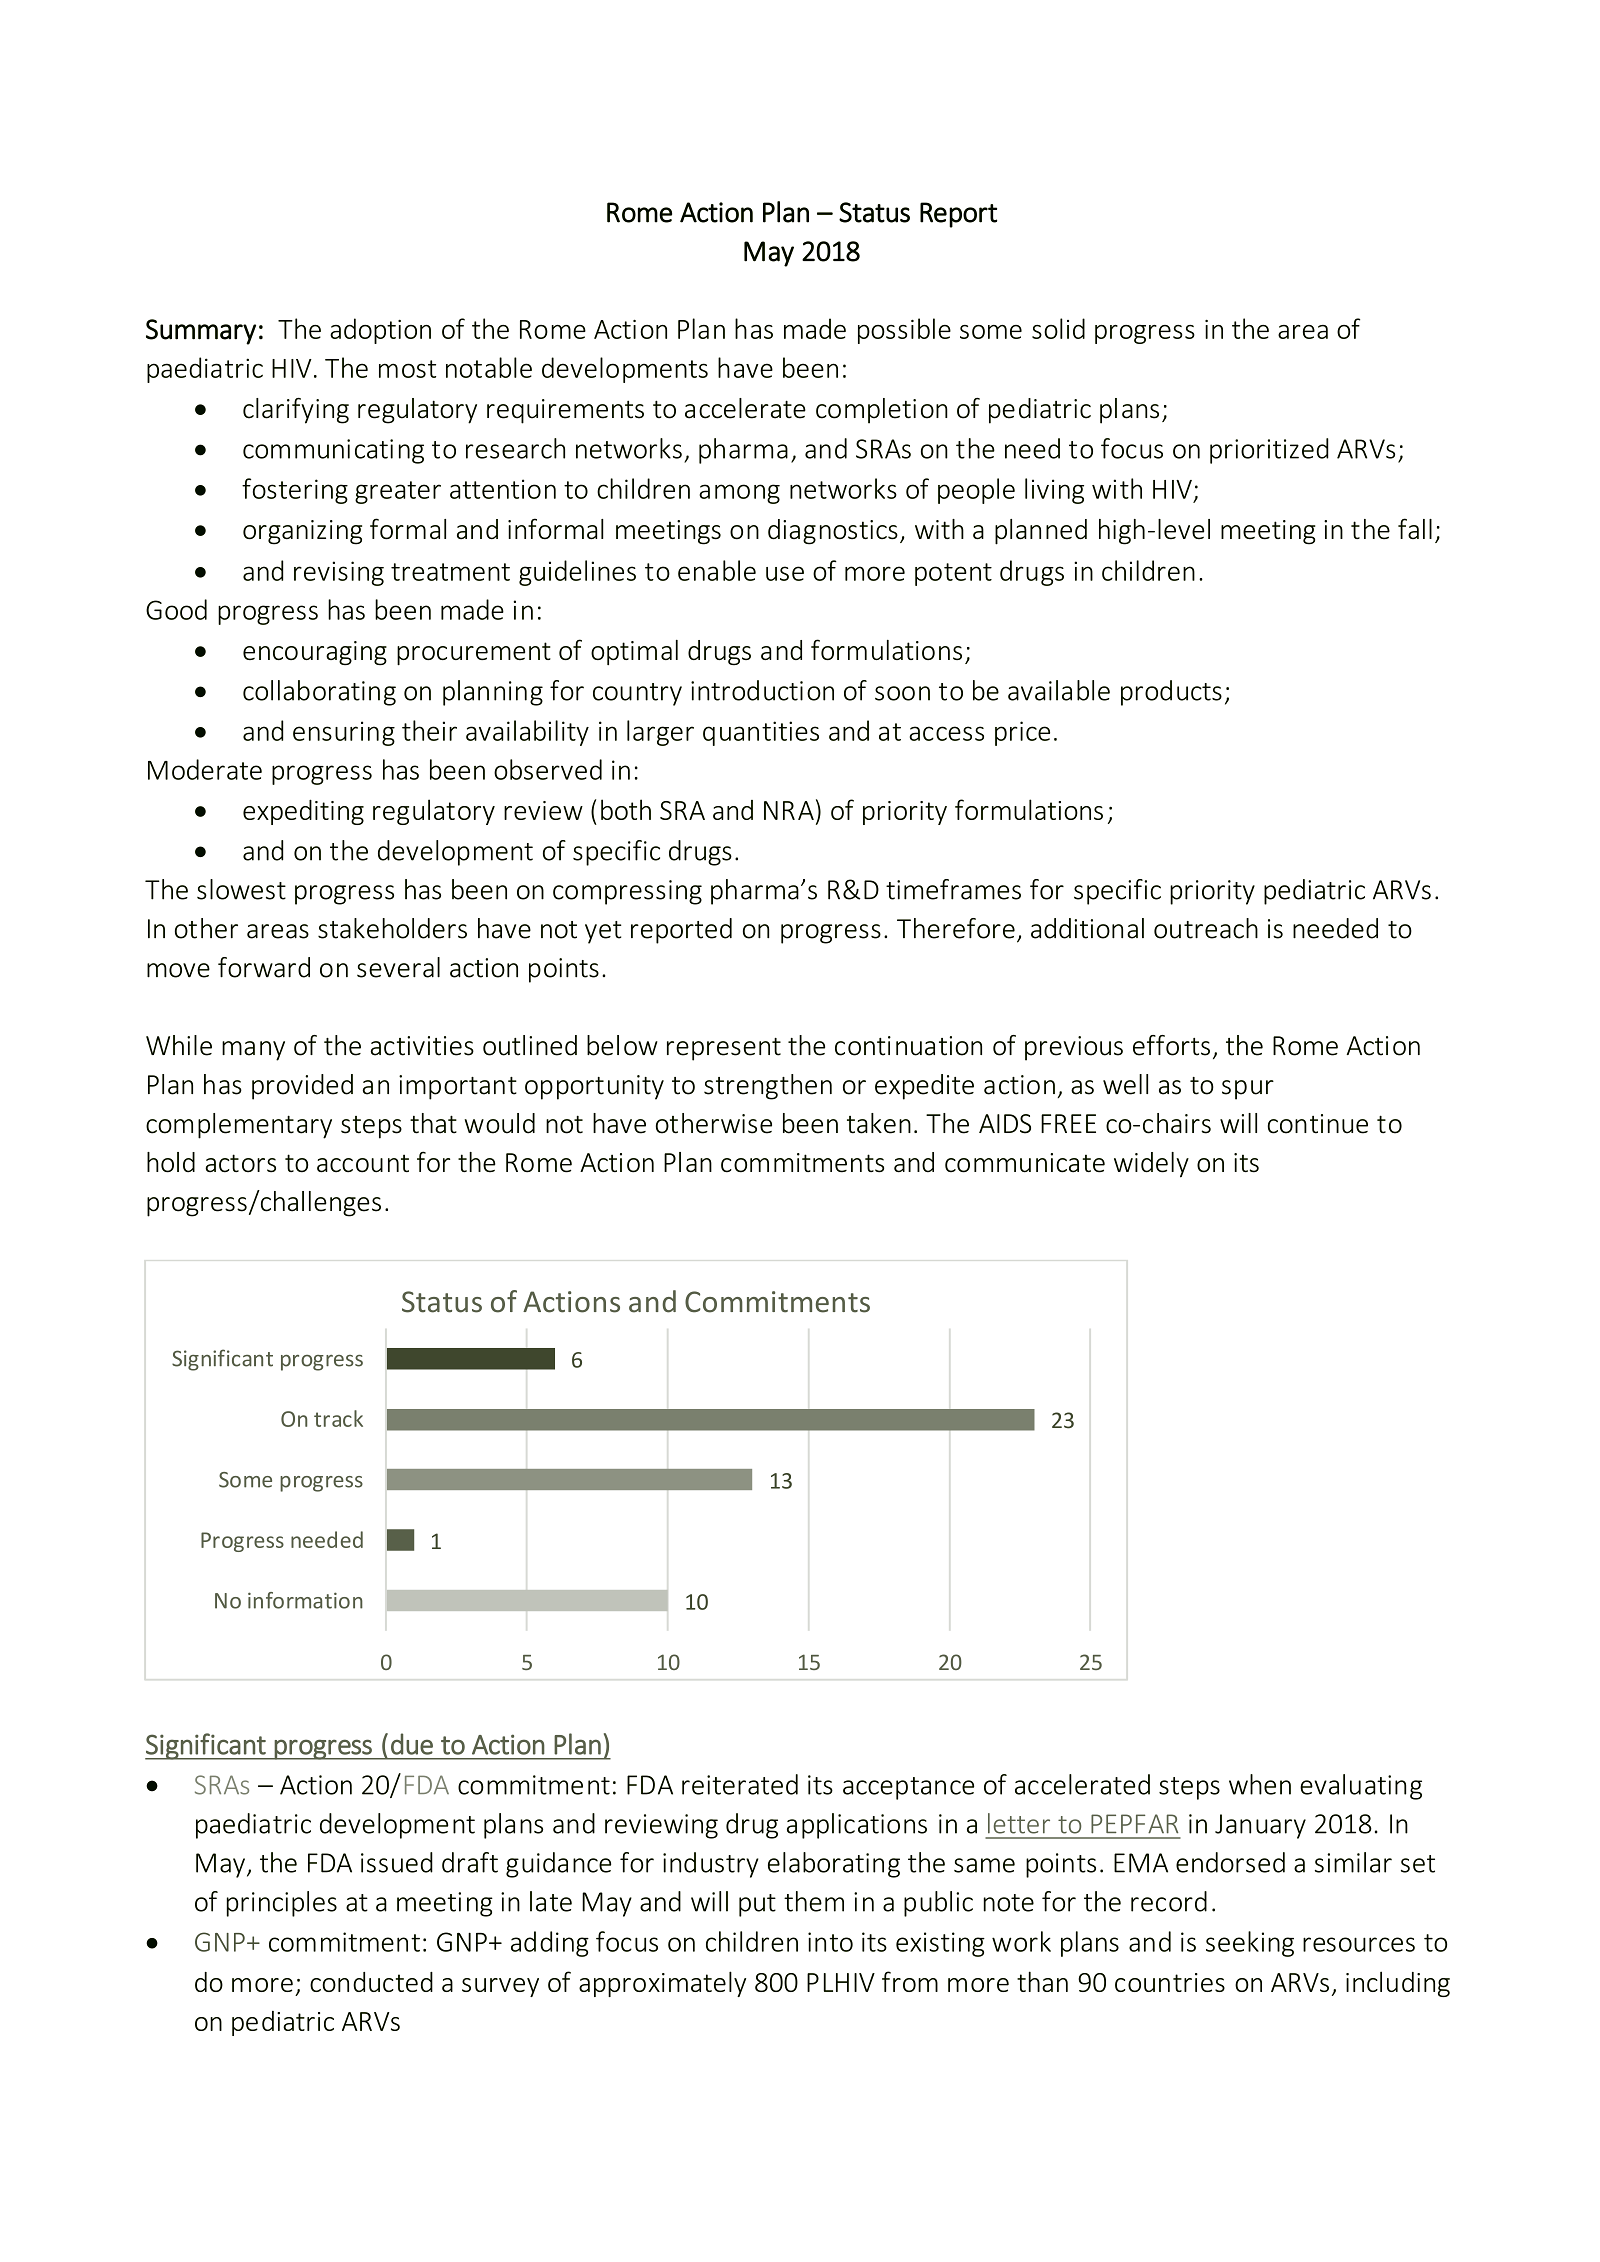 This screenshot has width=1600, height=2262. I want to click on continue, so click(1318, 1124).
